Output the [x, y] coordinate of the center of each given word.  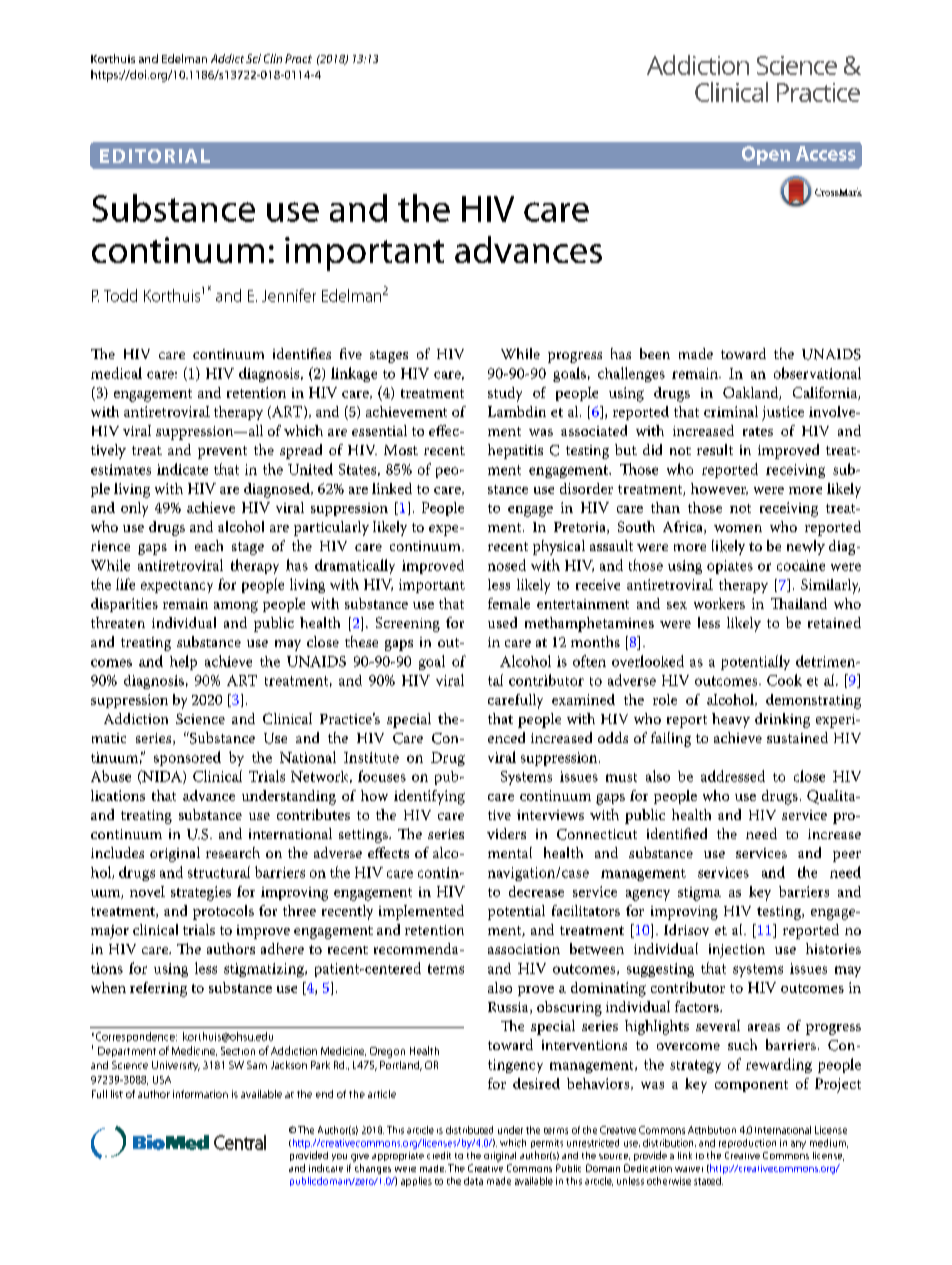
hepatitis [515, 451]
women [738, 528]
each [209, 545]
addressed [733, 776]
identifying [429, 797]
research [233, 852]
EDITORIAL [155, 156]
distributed [469, 1130]
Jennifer [289, 295]
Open [766, 155]
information [200, 1094]
